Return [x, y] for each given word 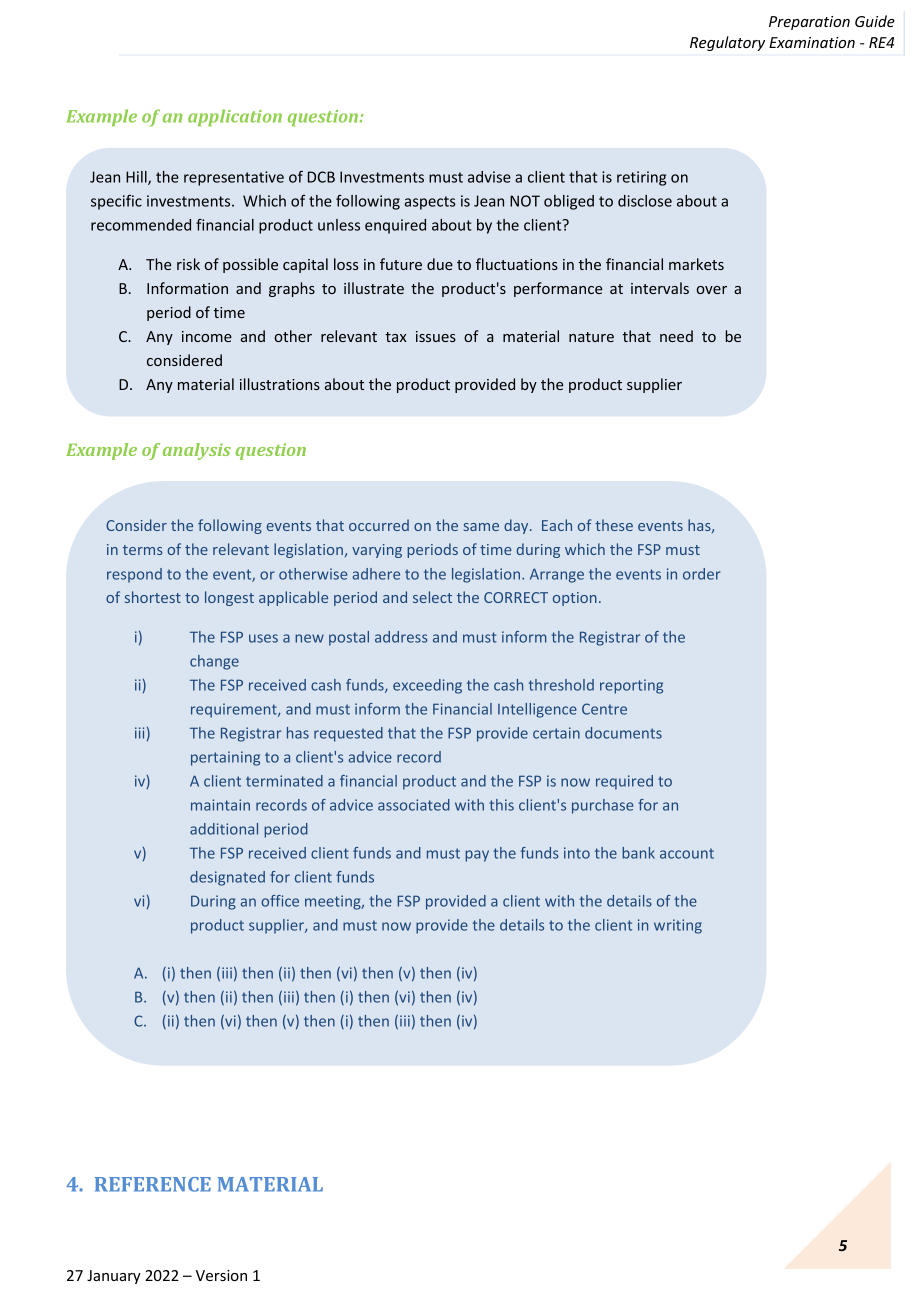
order [702, 574]
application [235, 117]
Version [221, 1275]
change [214, 662]
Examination [812, 42]
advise [489, 177]
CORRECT [516, 597]
